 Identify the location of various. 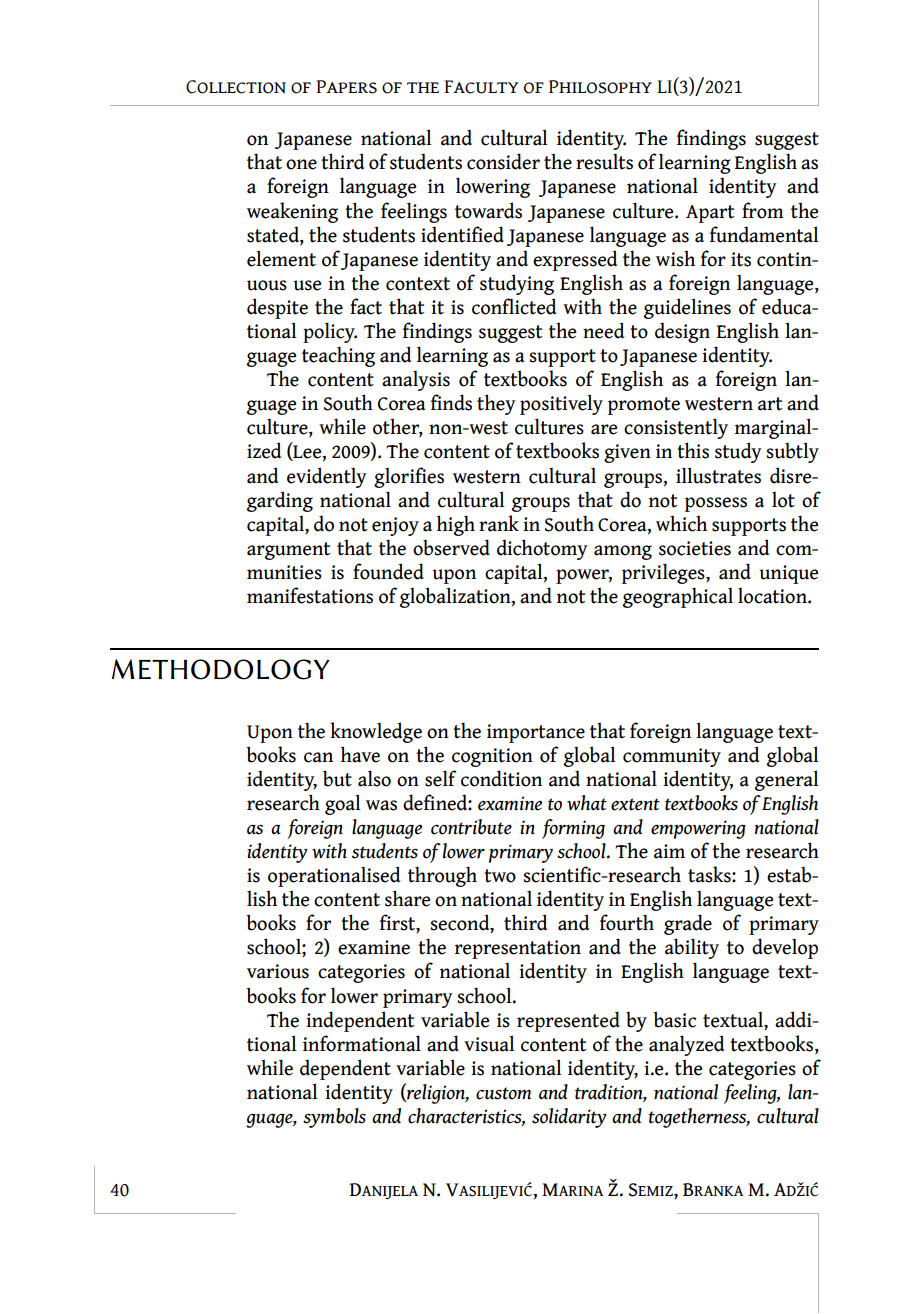
(278, 971).
